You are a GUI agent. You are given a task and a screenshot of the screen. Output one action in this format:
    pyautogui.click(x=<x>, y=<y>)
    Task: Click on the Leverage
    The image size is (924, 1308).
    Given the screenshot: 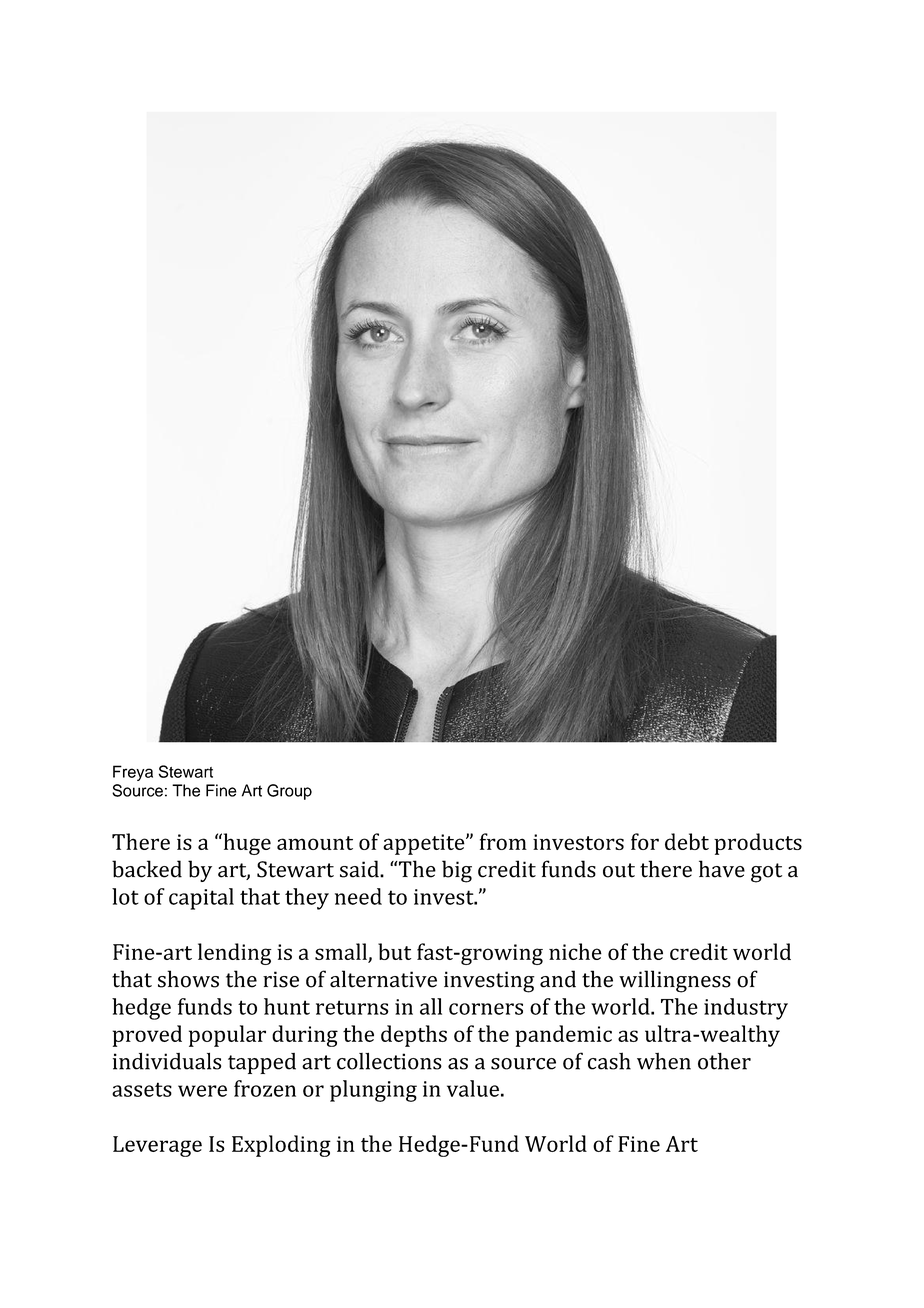 What is the action you would take?
    pyautogui.click(x=157, y=1146)
